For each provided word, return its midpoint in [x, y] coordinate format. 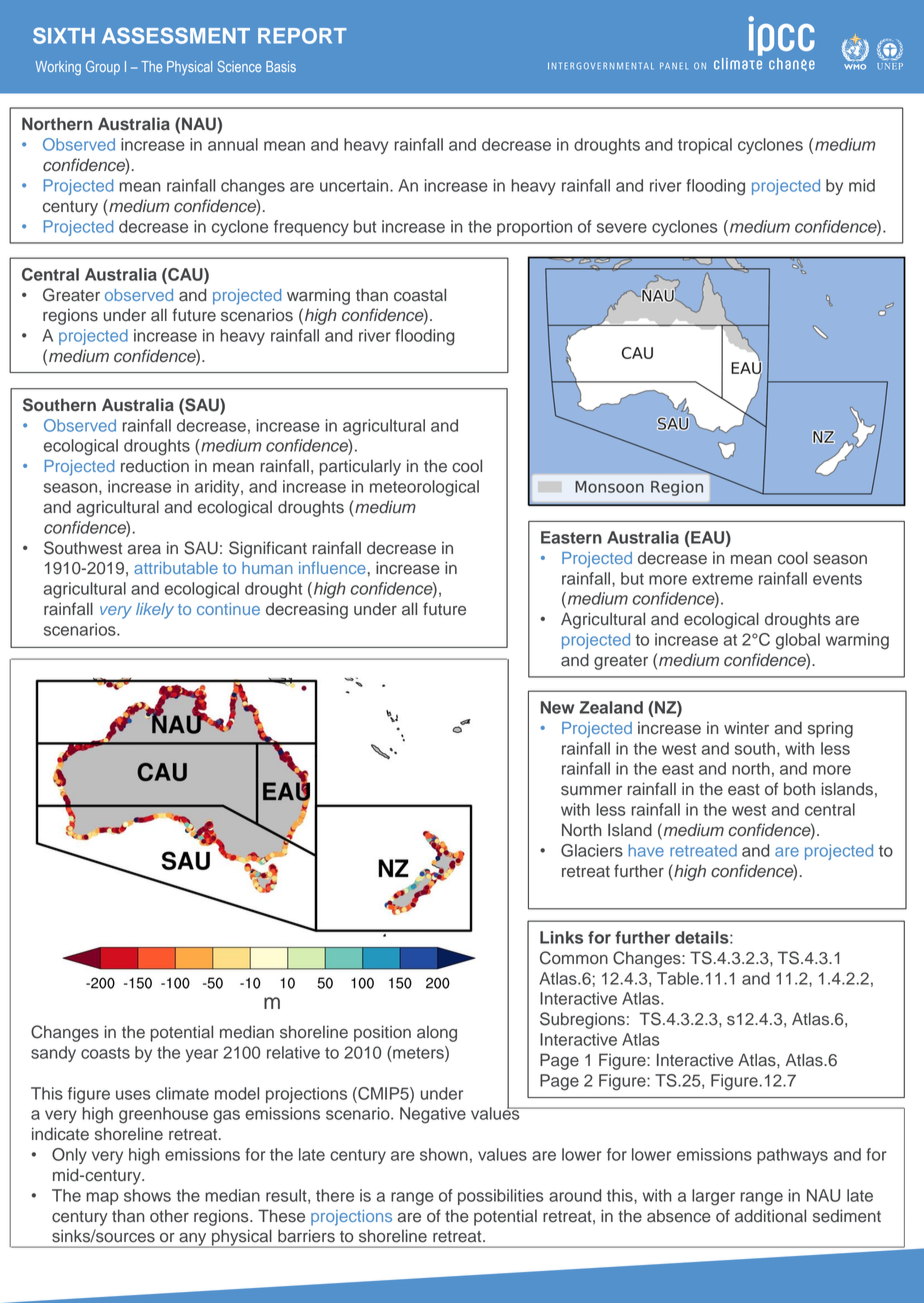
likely [155, 611]
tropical [705, 146]
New [557, 707]
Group [103, 68]
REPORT [302, 36]
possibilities [500, 1197]
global [798, 641]
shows [147, 1195]
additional [770, 1216]
